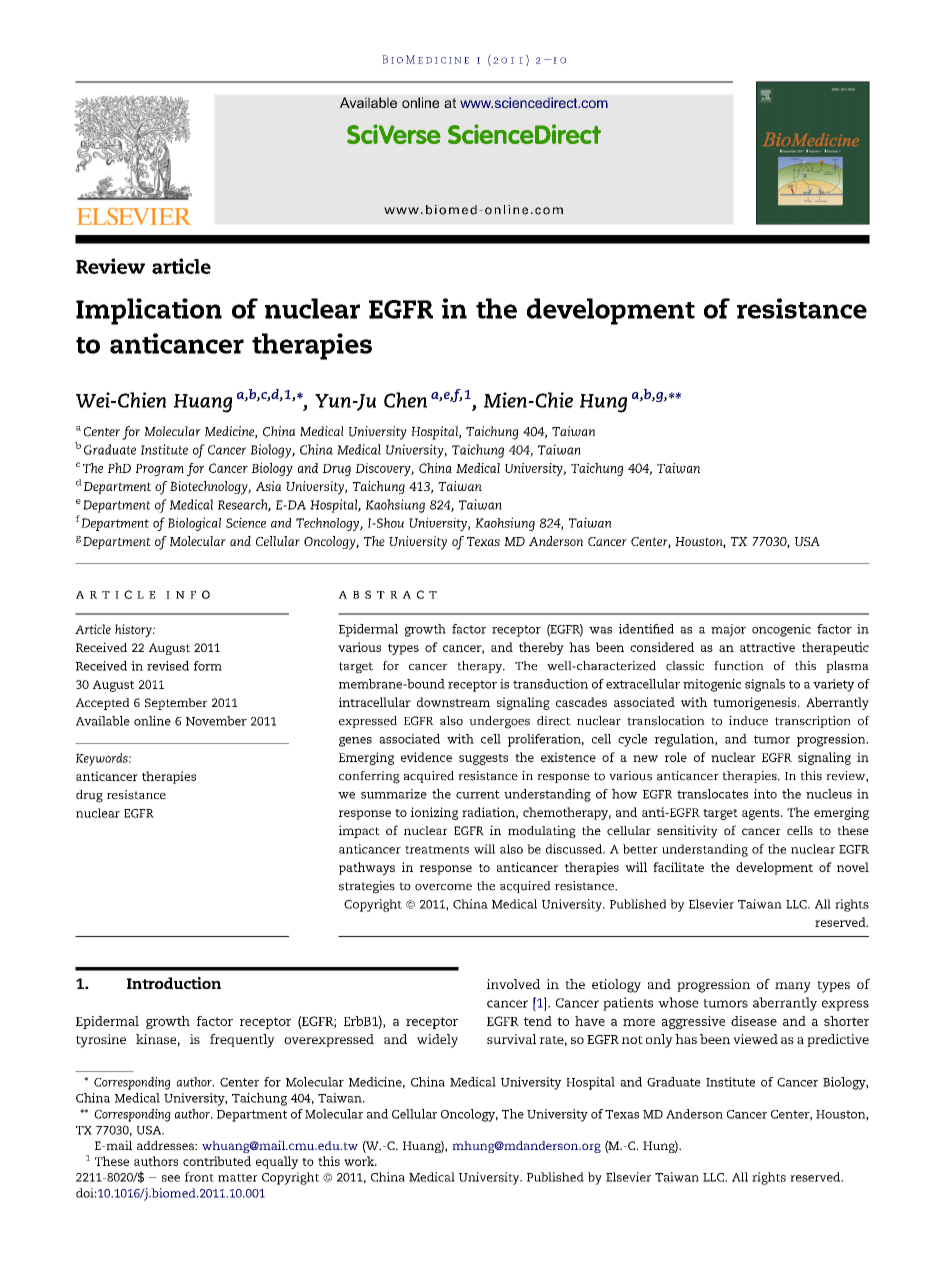 Image resolution: width=952 pixels, height=1270 pixels. I want to click on suggests, so click(483, 759).
